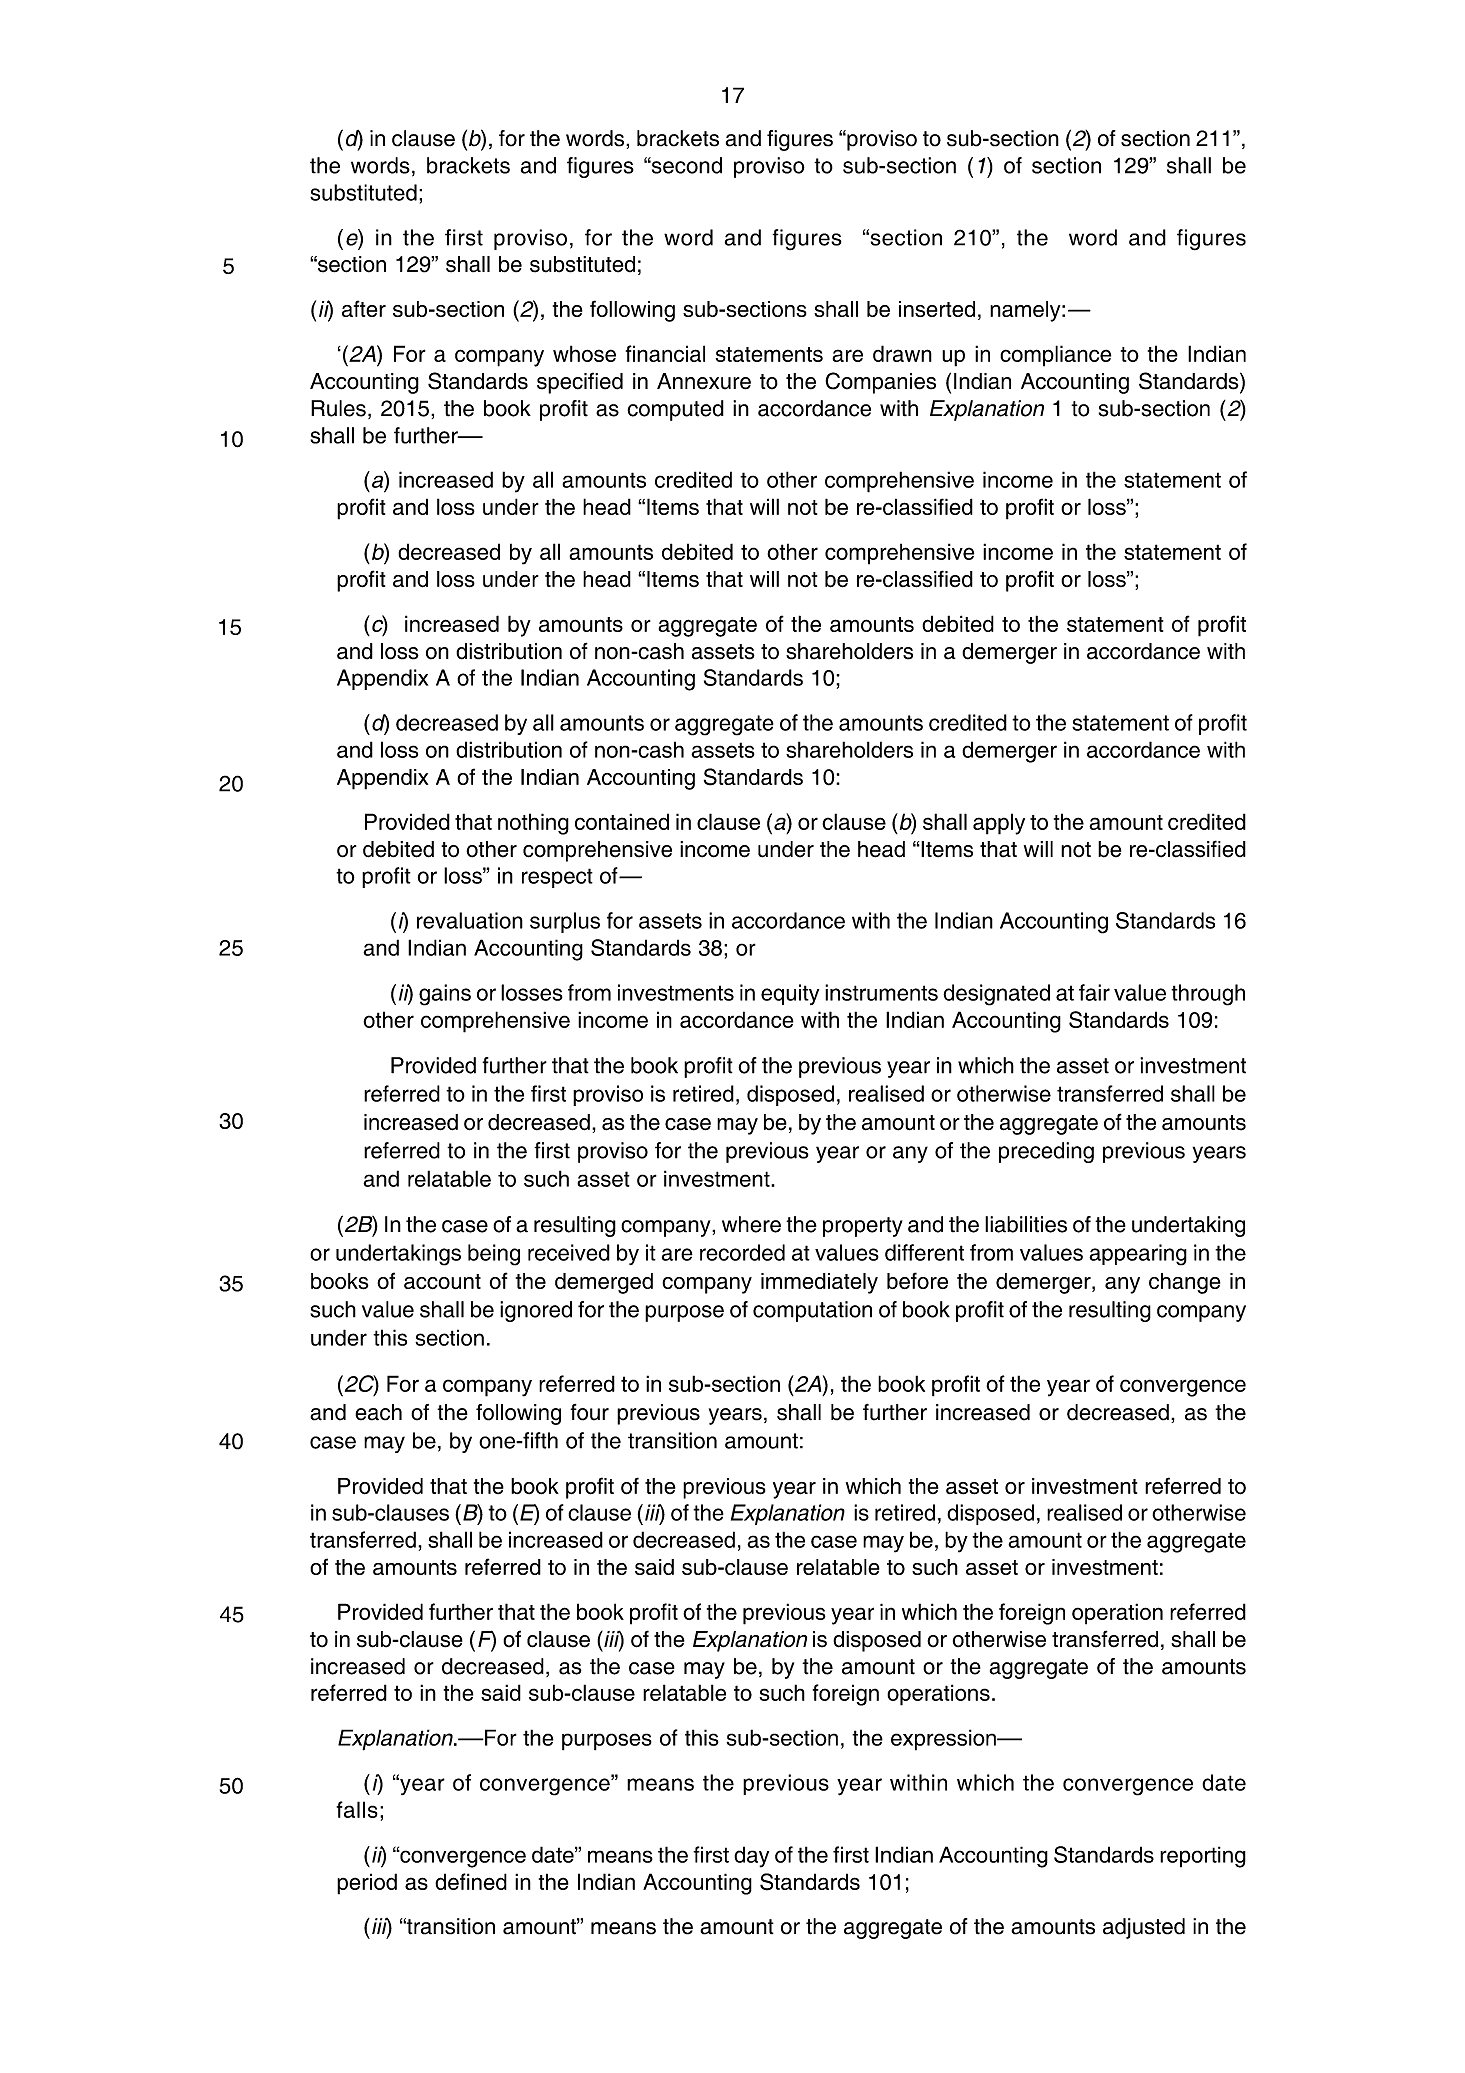 Image resolution: width=1465 pixels, height=2073 pixels. Describe the element at coordinates (470, 920) in the screenshot. I see `revaluation` at that location.
